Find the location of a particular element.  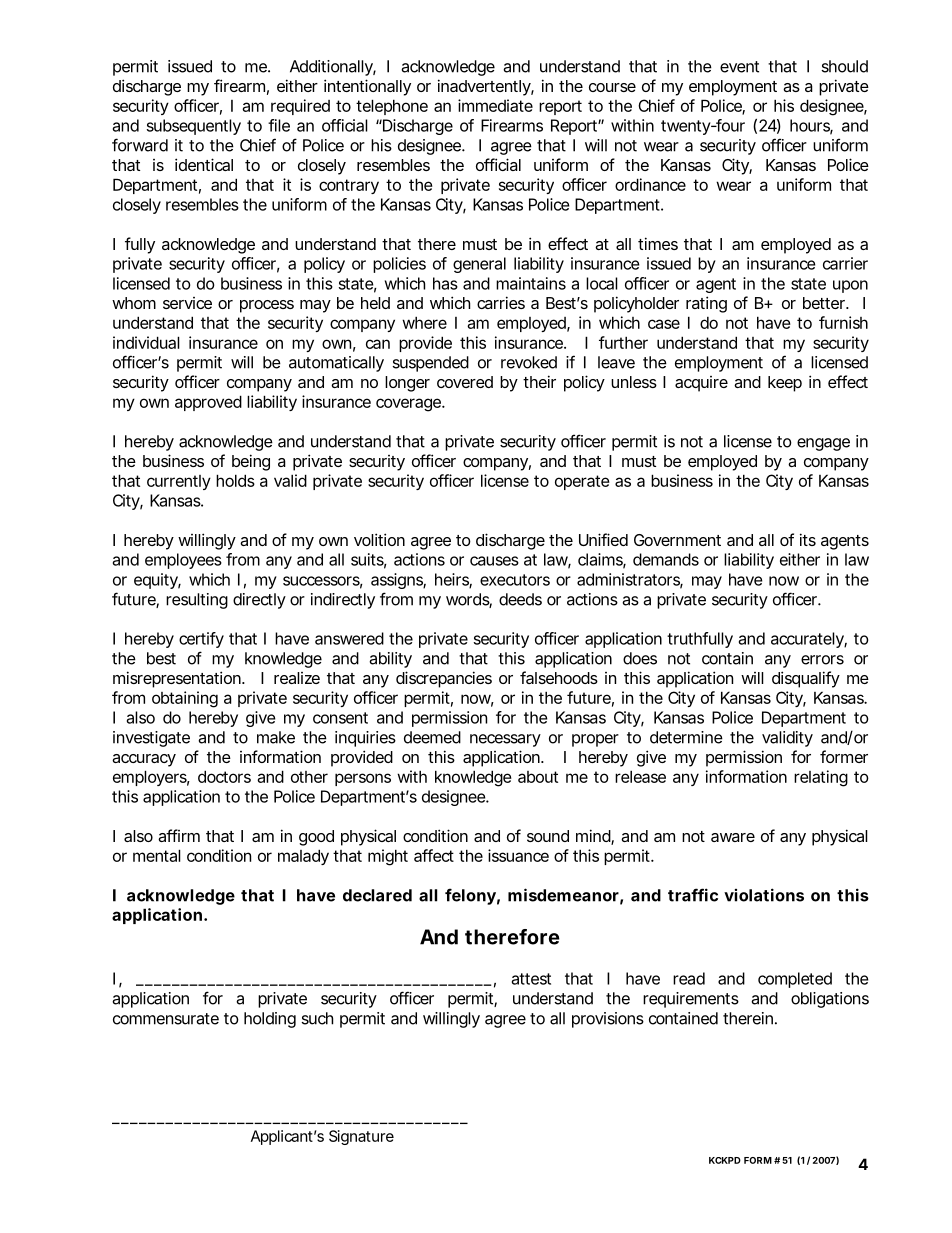

Signature is located at coordinates (361, 1137).
